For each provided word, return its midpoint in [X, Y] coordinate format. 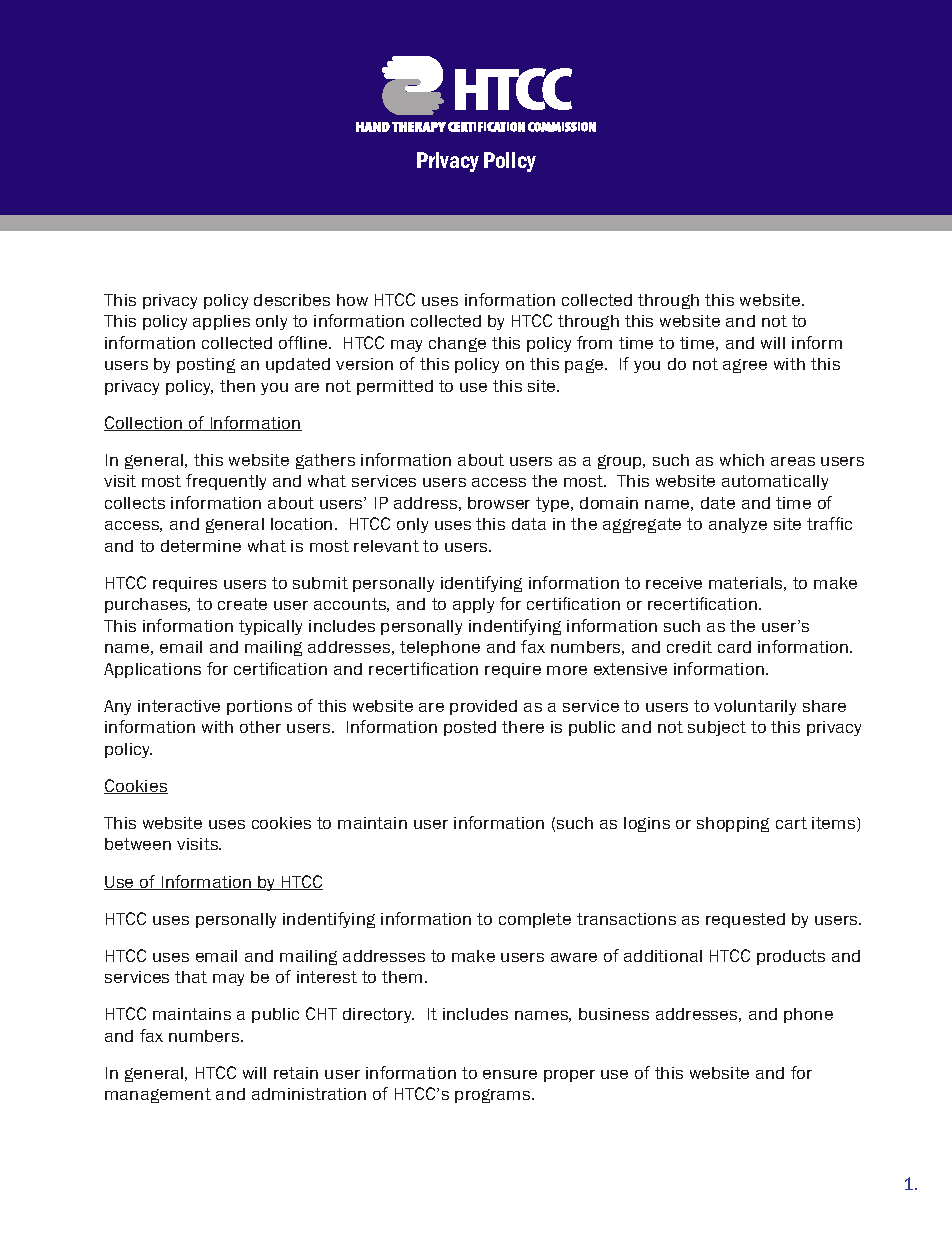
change [457, 344]
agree [745, 366]
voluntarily [755, 707]
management [158, 1095]
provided [483, 707]
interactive [179, 706]
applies [221, 322]
